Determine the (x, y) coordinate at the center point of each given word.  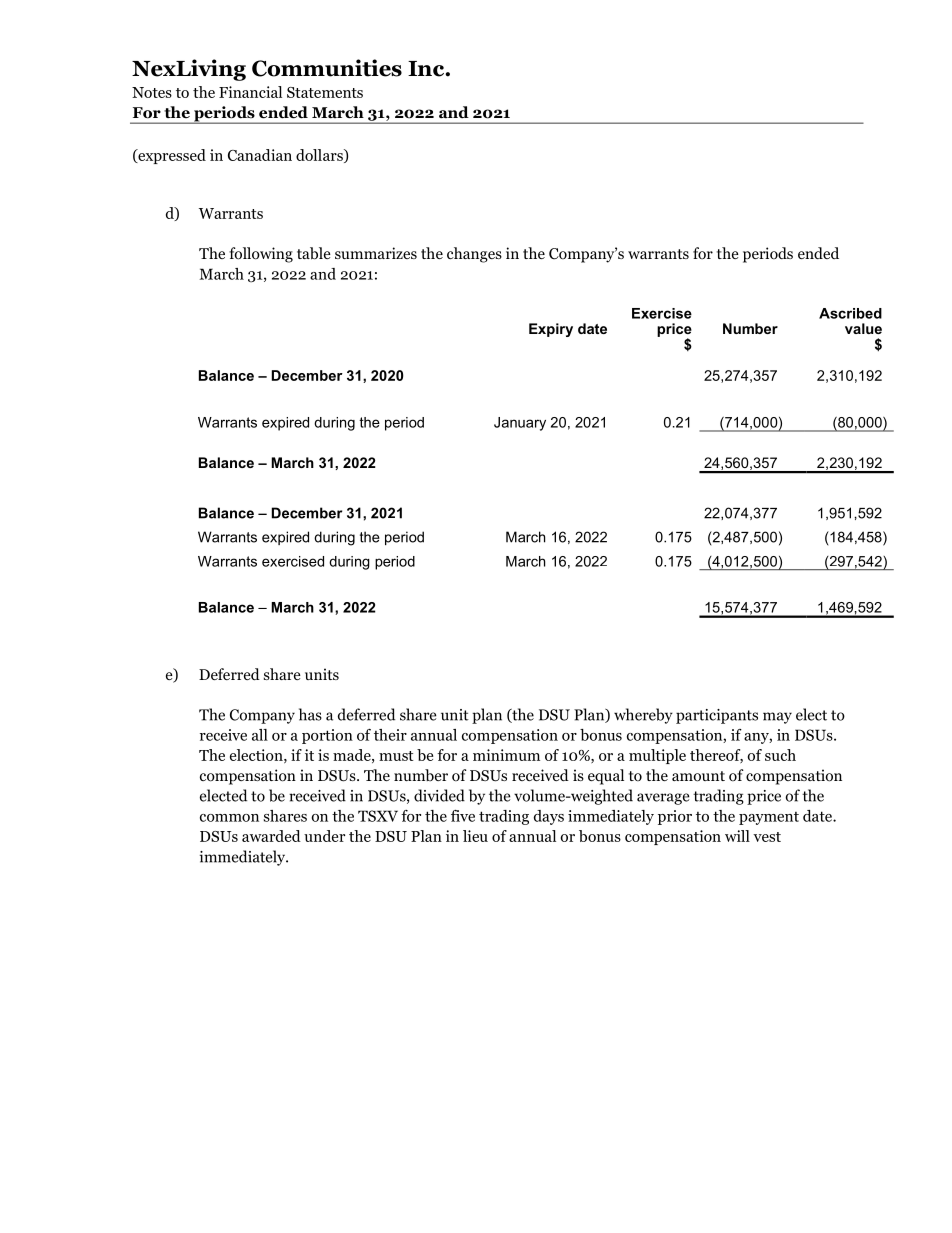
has (310, 714)
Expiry (551, 330)
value (863, 328)
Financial (250, 92)
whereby (643, 716)
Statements (325, 92)
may (777, 718)
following (261, 255)
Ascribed (850, 313)
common (229, 818)
